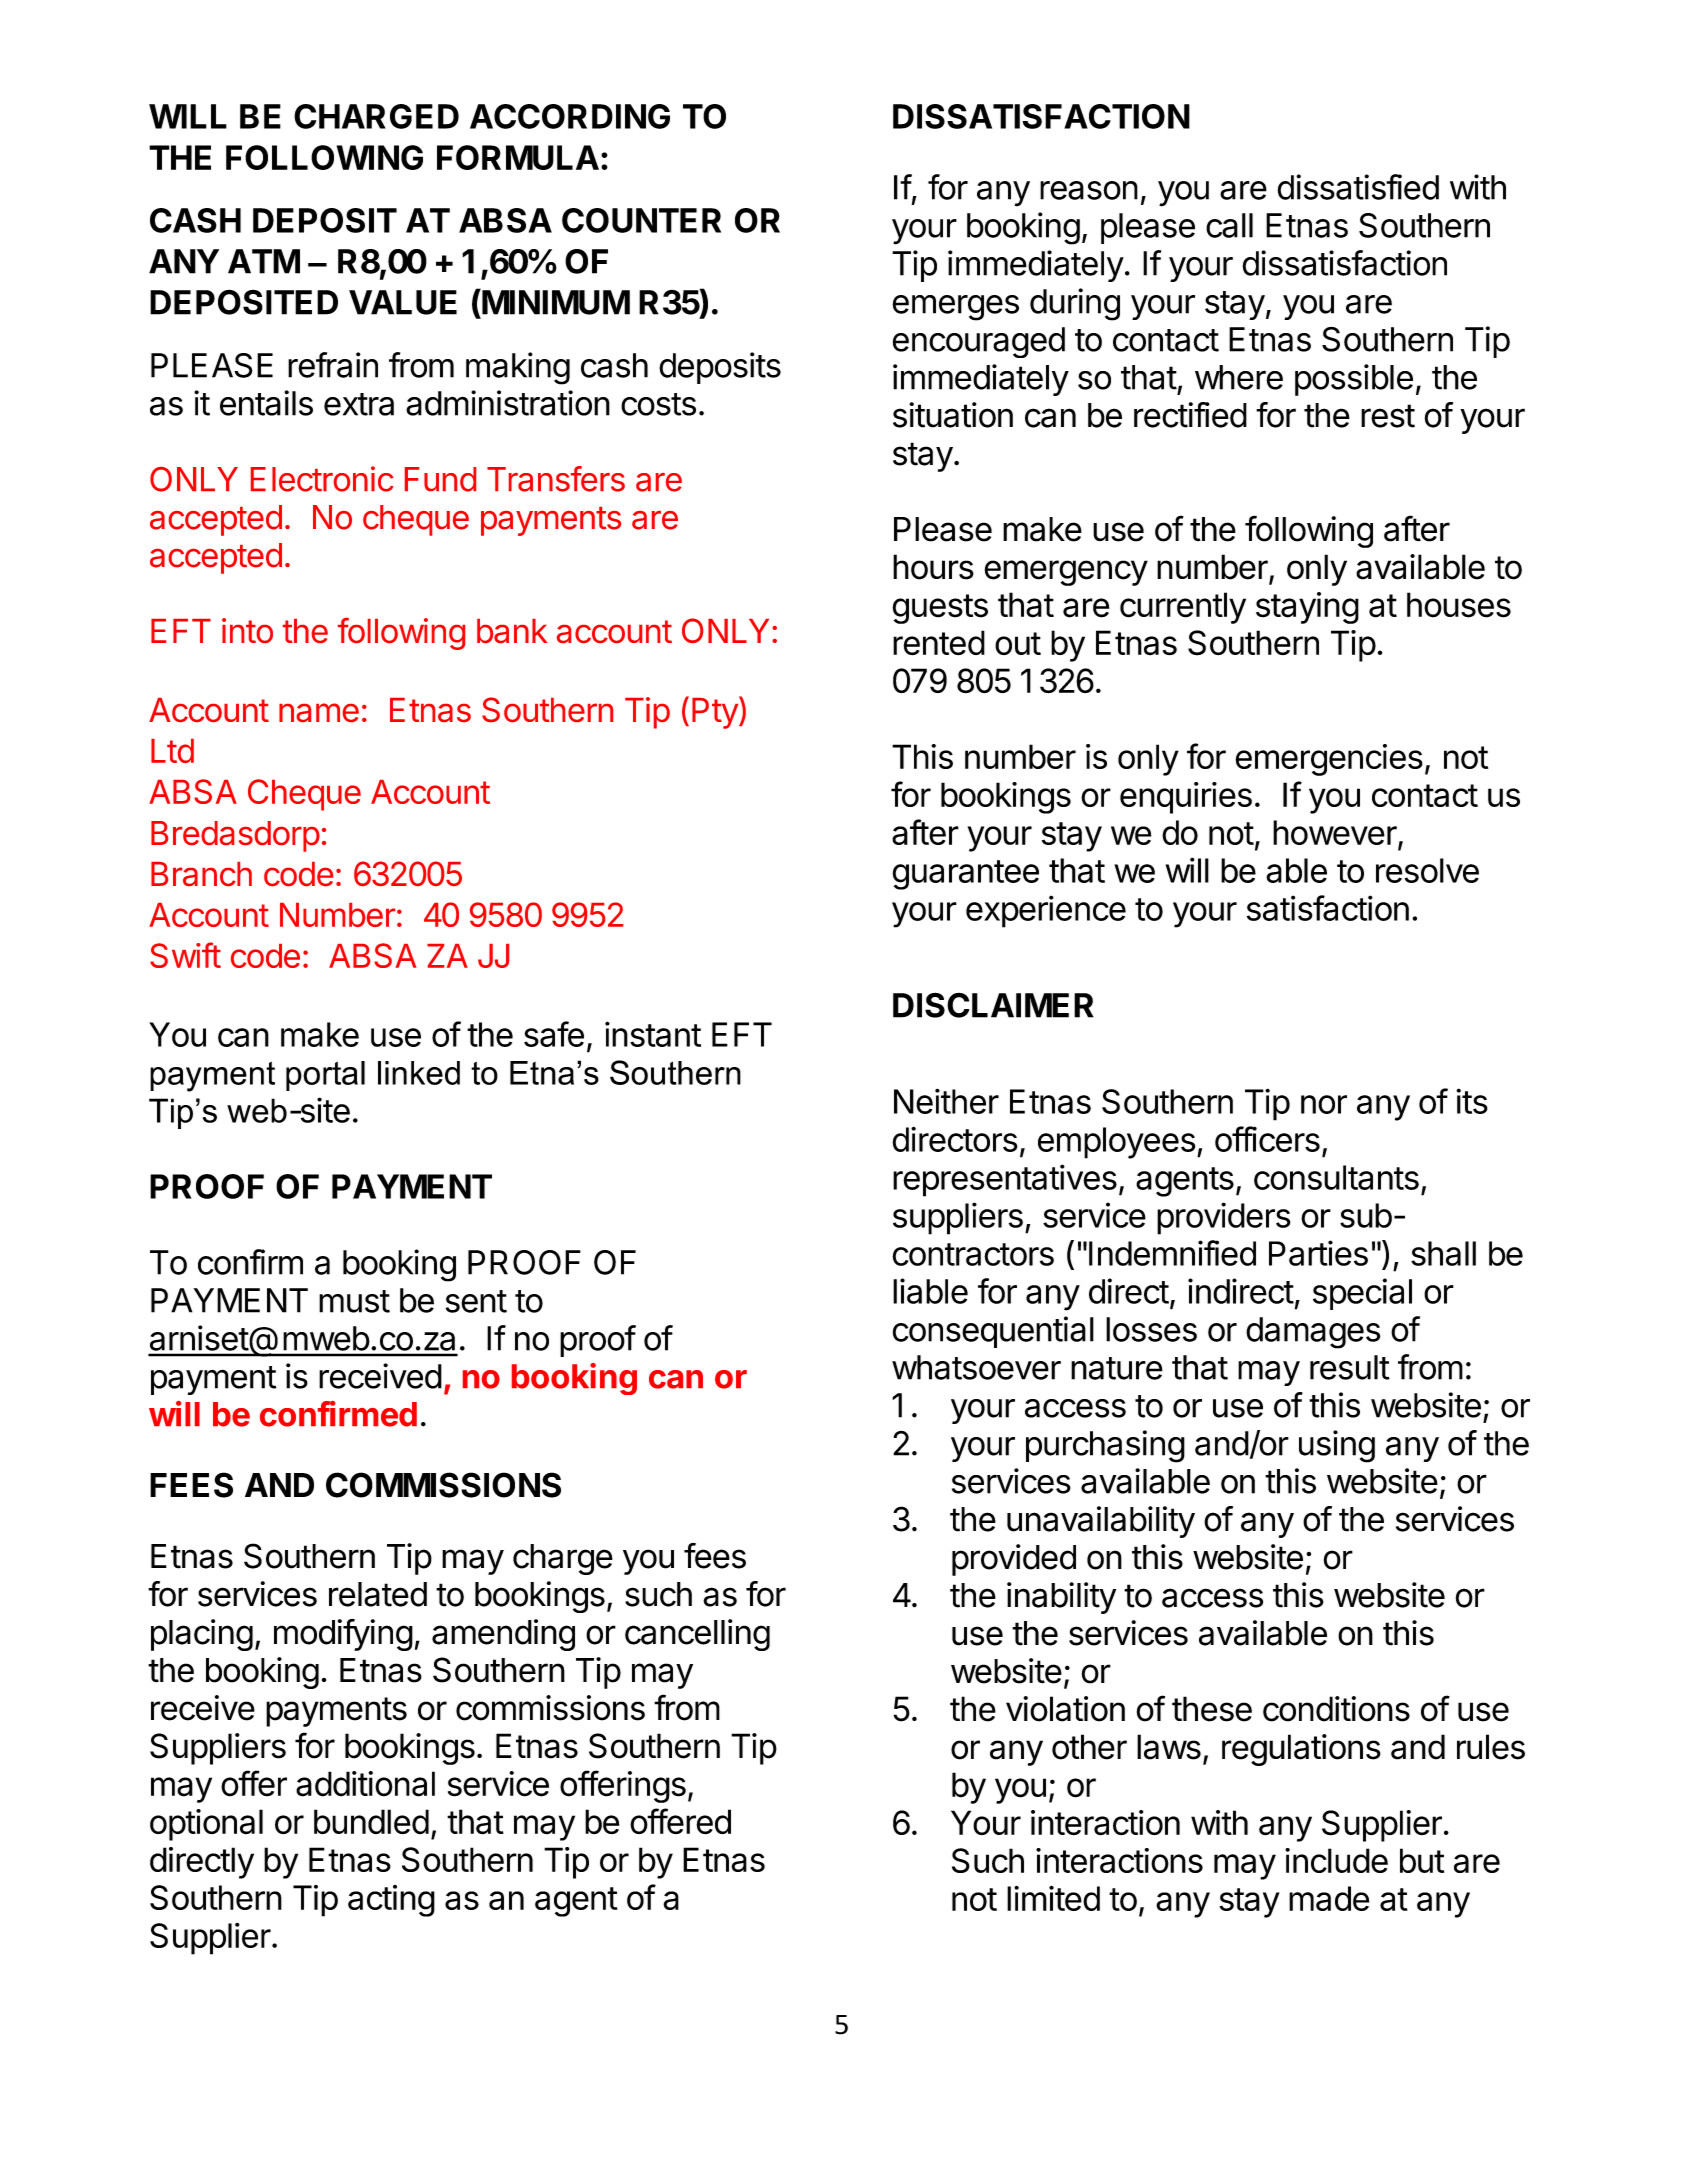 Image resolution: width=1683 pixels, height=2178 pixels. I want to click on portal, so click(325, 1076).
